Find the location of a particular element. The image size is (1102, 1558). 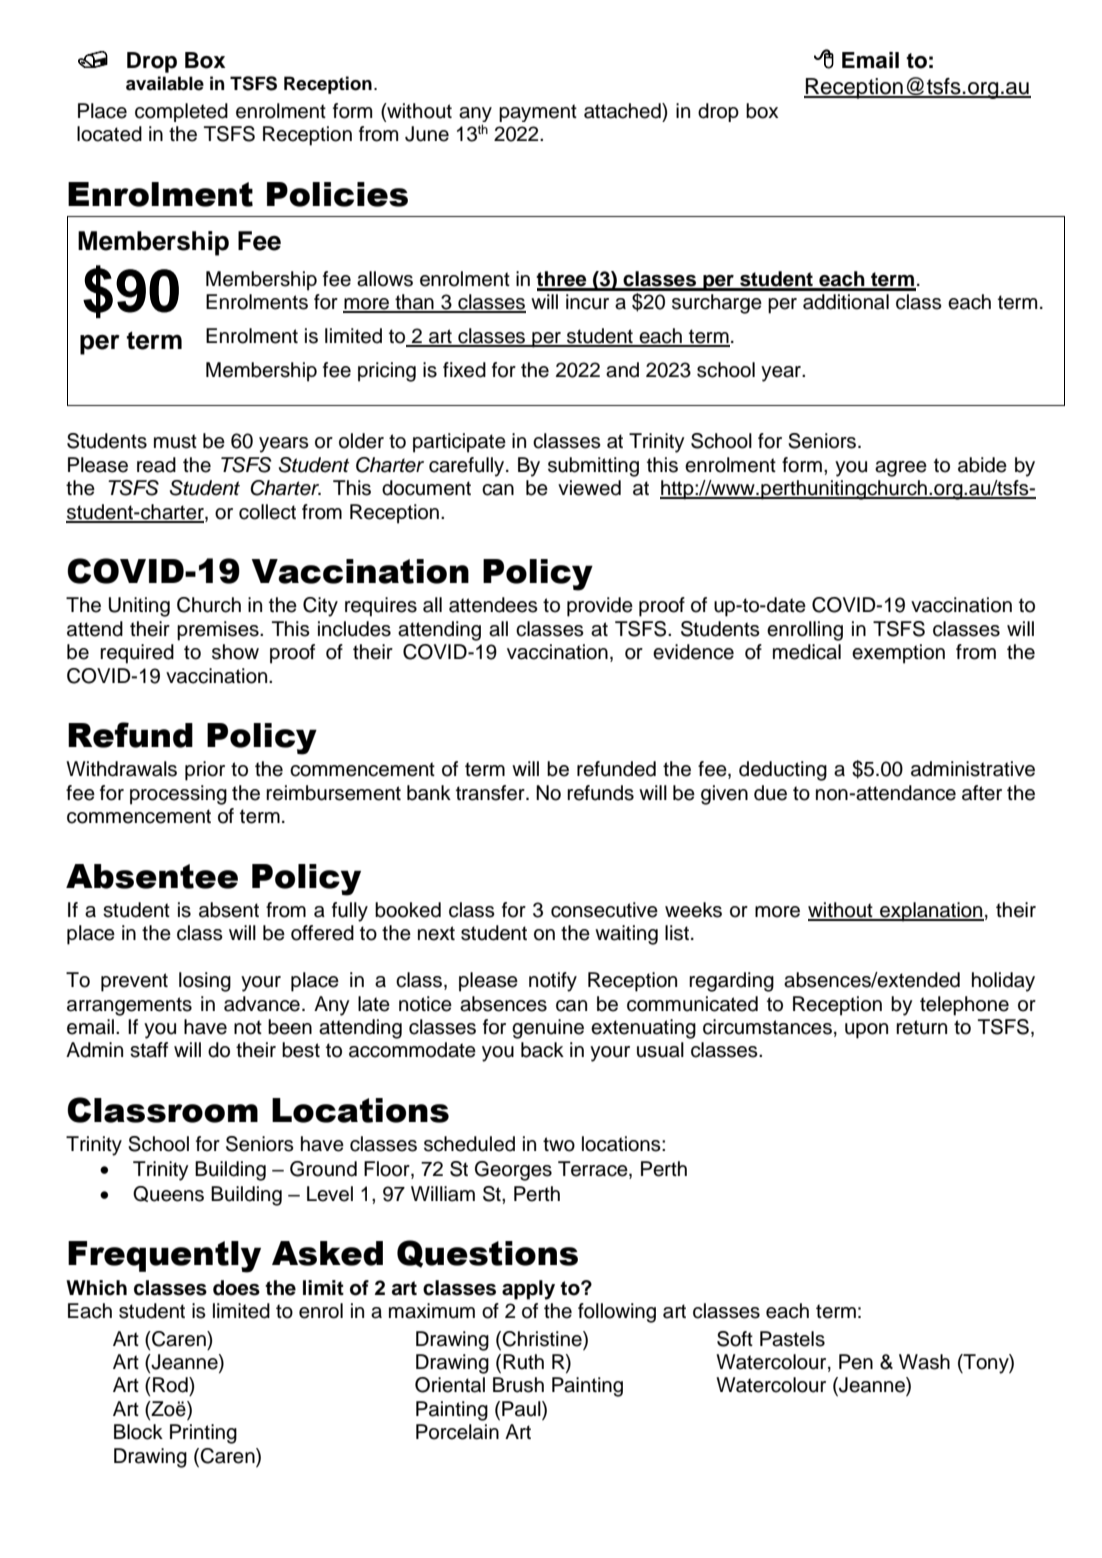

viewed is located at coordinates (589, 488).
